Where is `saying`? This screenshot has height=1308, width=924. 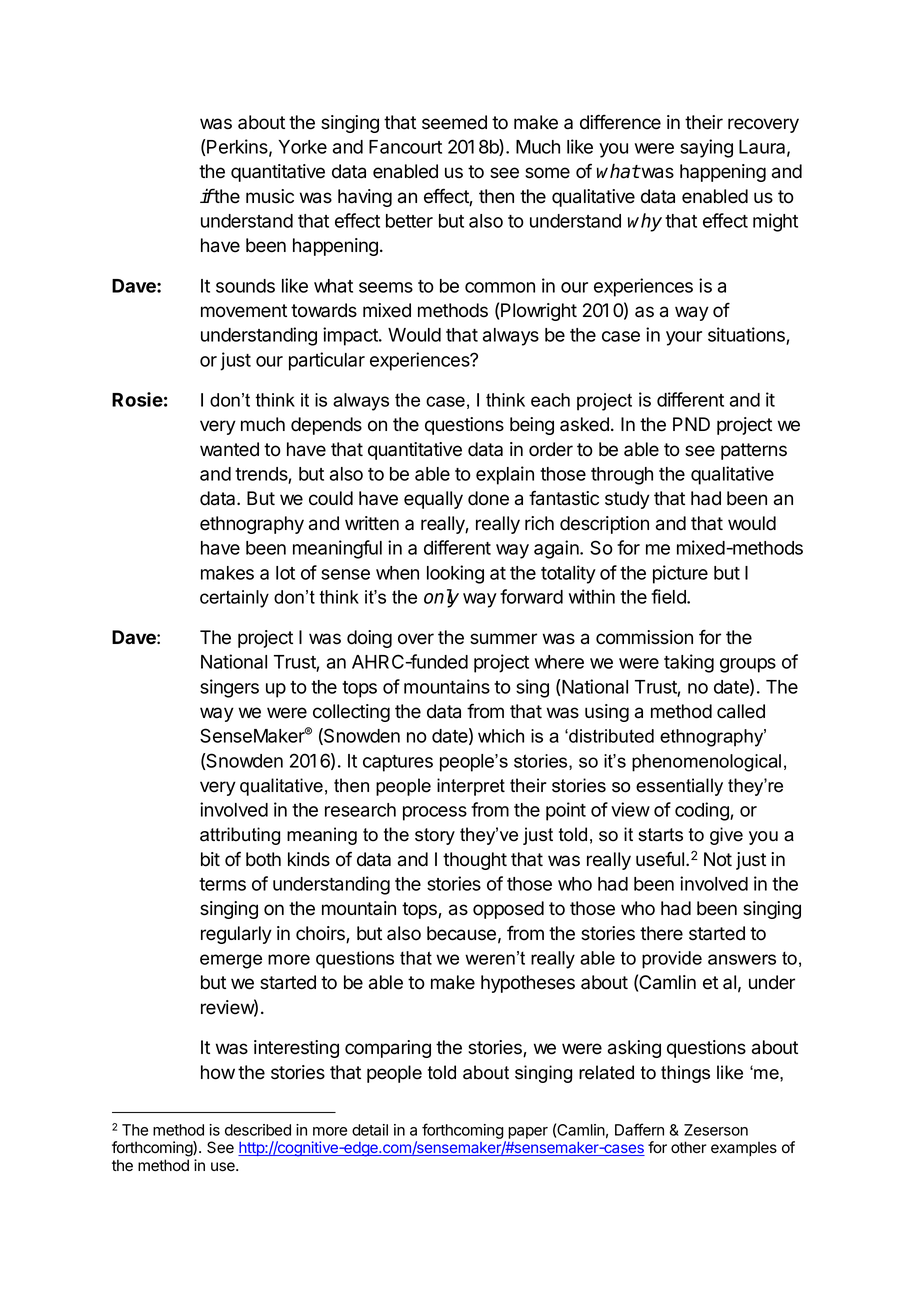 saying is located at coordinates (706, 148).
